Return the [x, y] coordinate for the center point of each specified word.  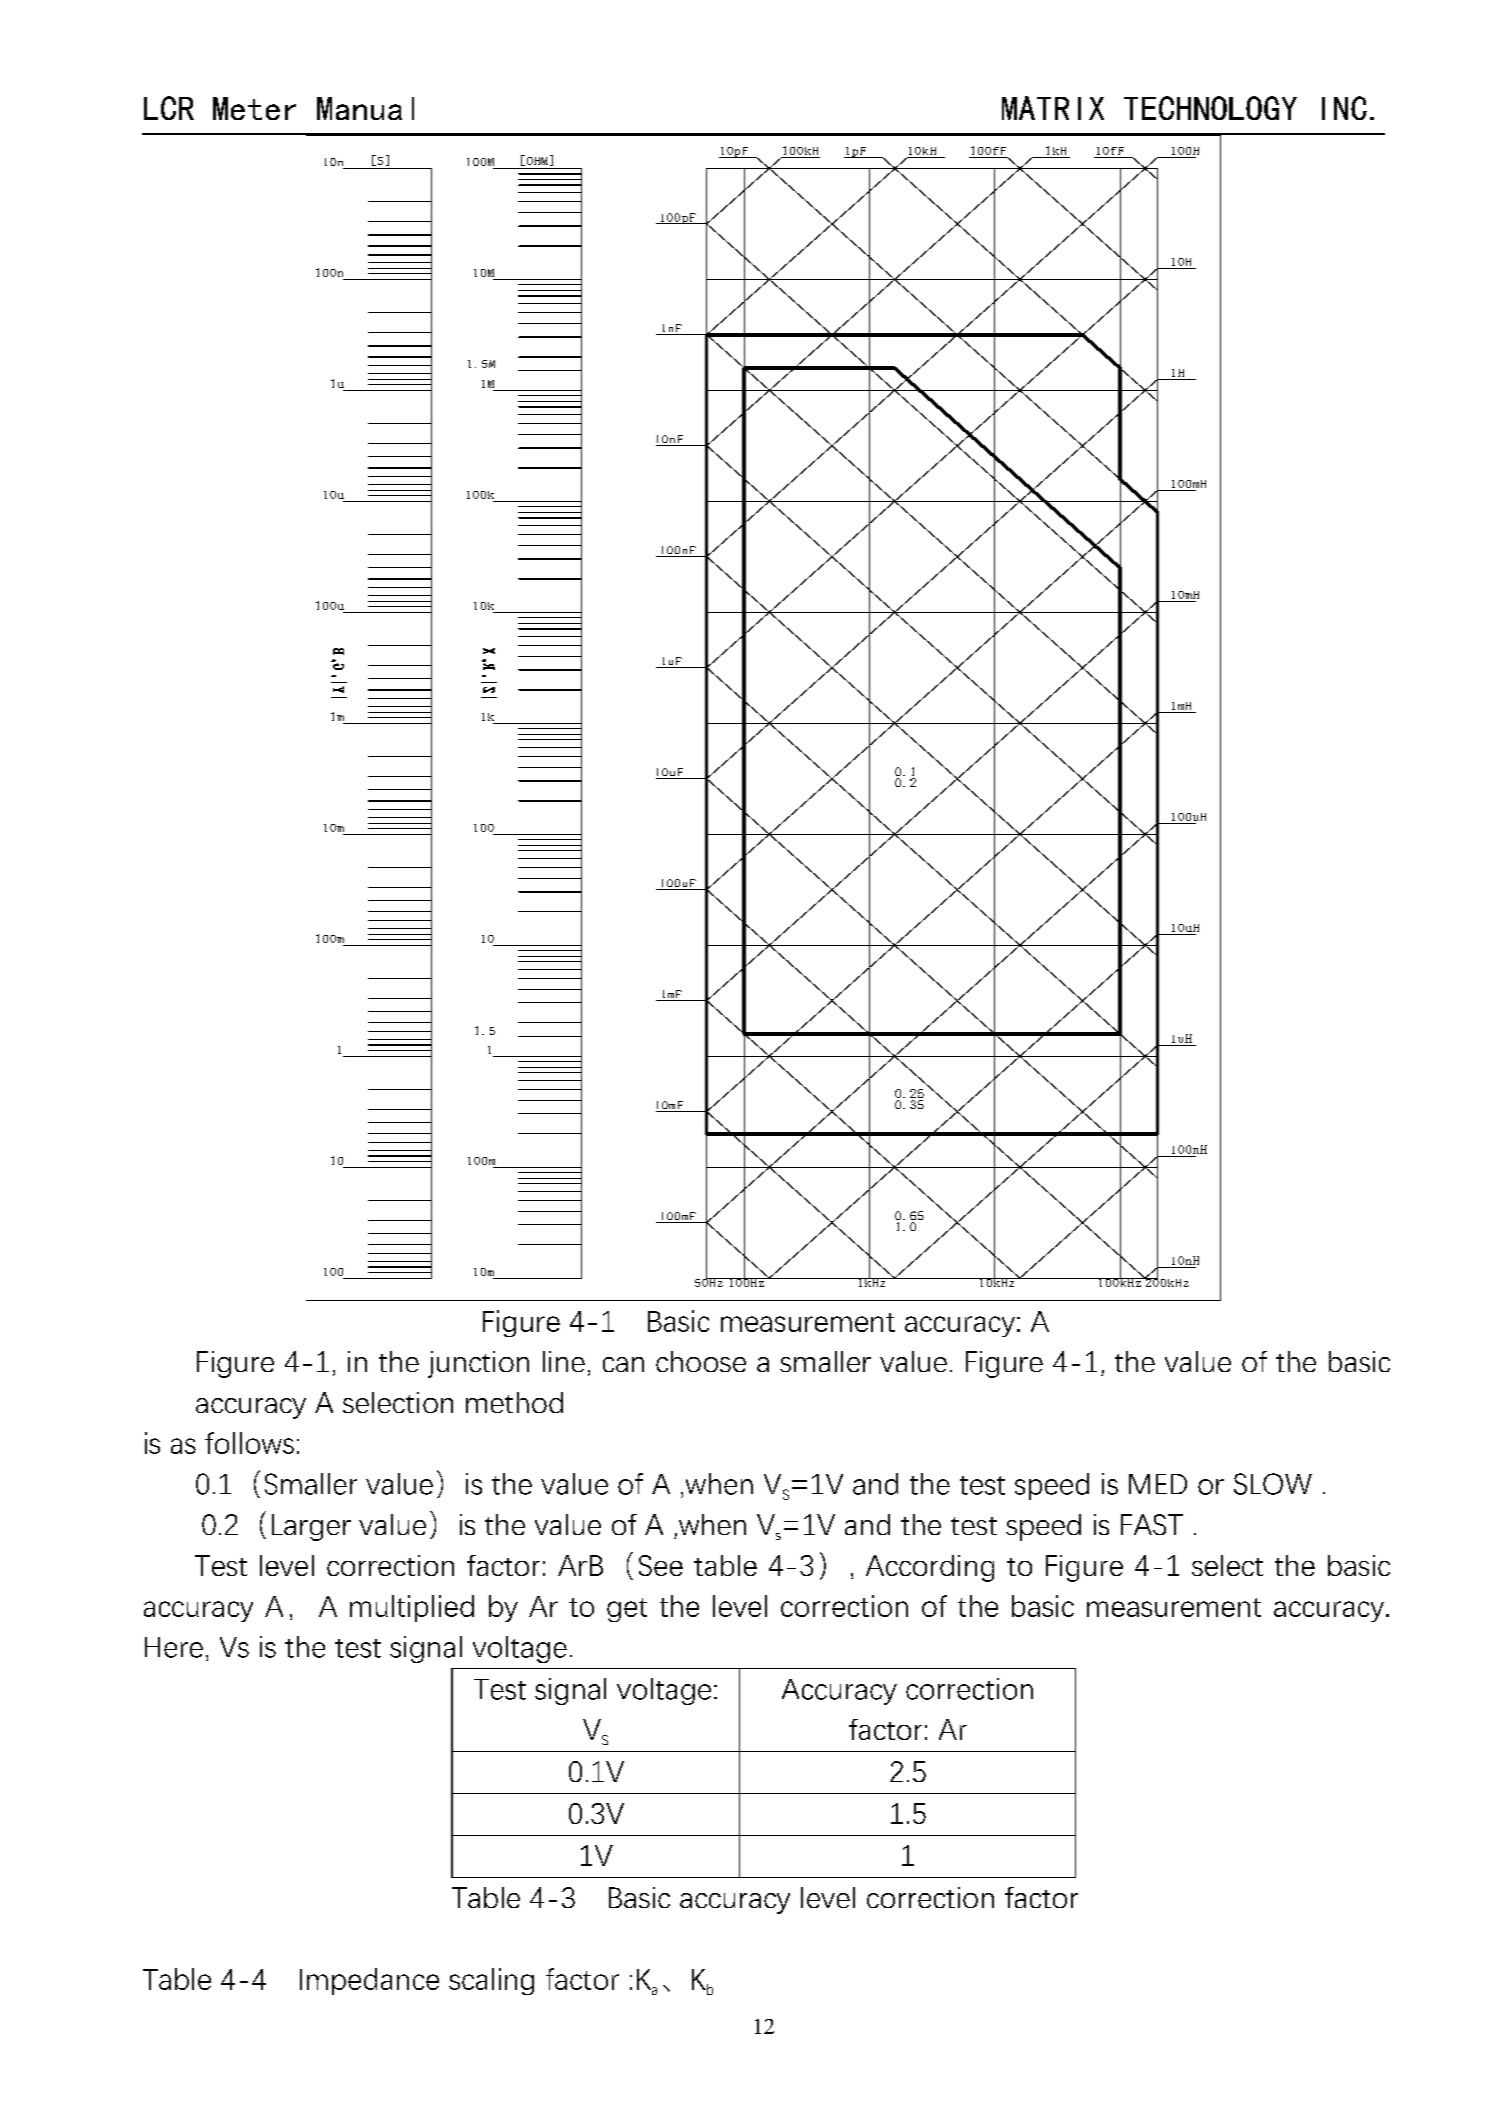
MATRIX [1053, 108]
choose [701, 1361]
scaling [491, 1981]
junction [478, 1364]
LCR [169, 108]
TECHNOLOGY [1210, 108]
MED [1158, 1484]
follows [249, 1443]
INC [1344, 108]
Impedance [369, 1981]
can [623, 1364]
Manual [365, 108]
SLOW [1273, 1484]
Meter [254, 108]
